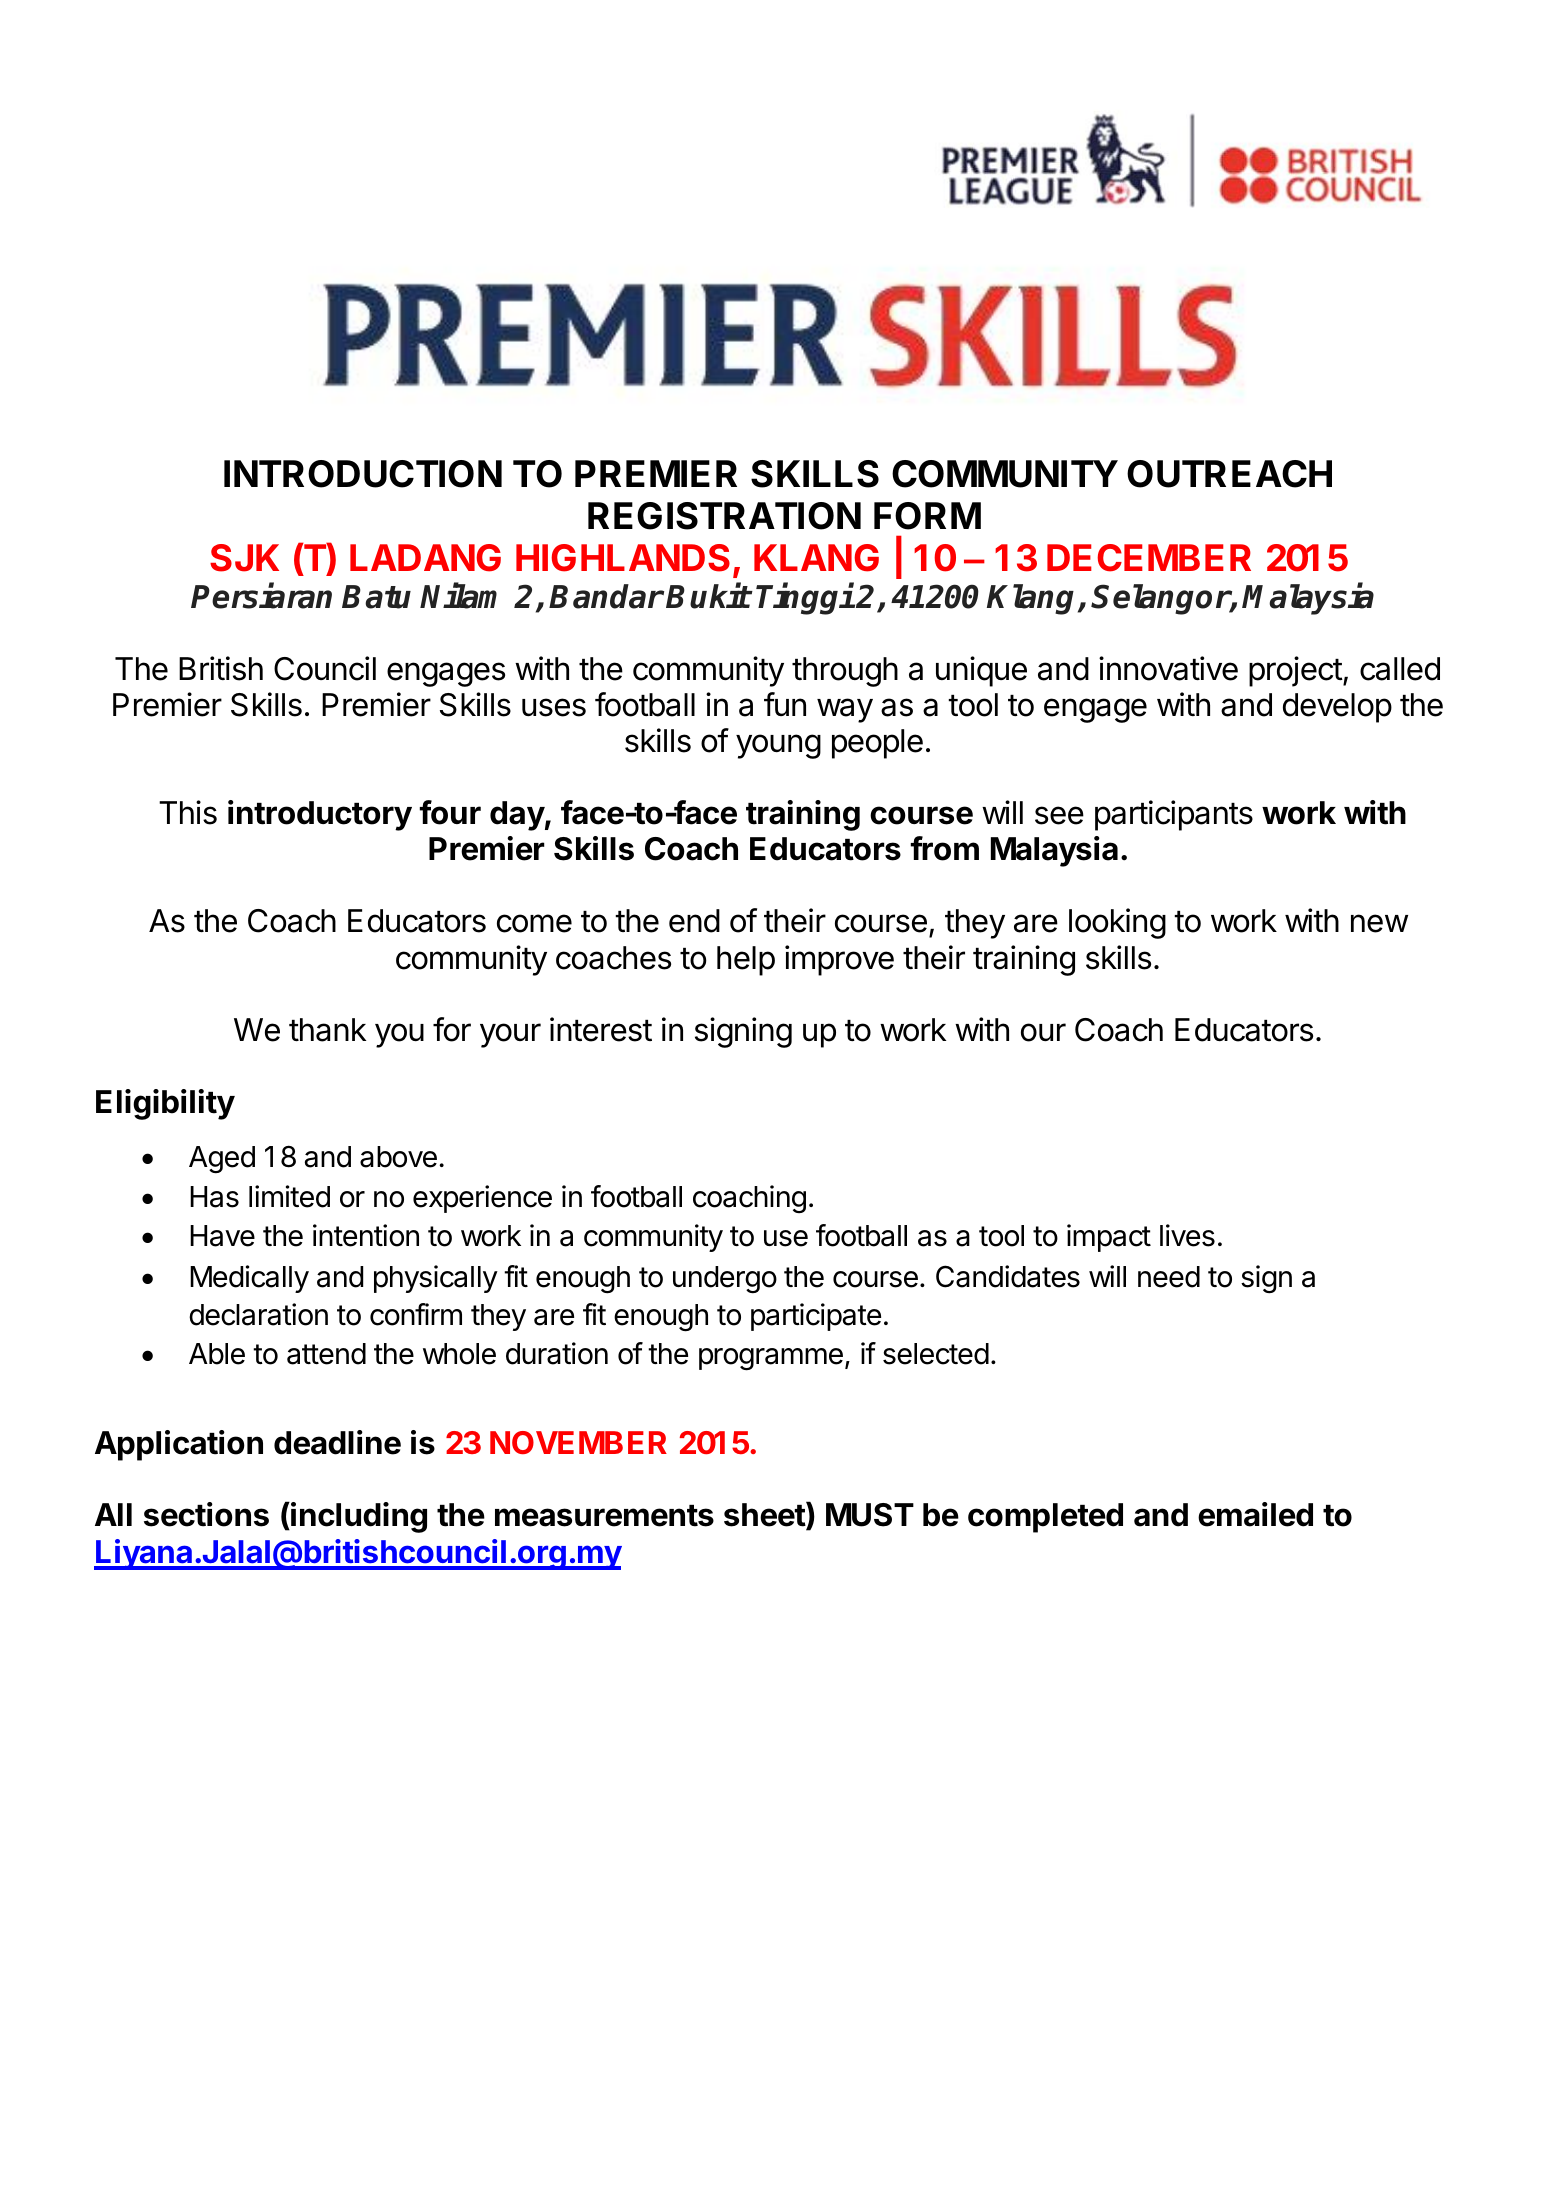 The height and width of the screenshot is (2200, 1556). Describe the element at coordinates (765, 1516) in the screenshot. I see `sheet` at that location.
